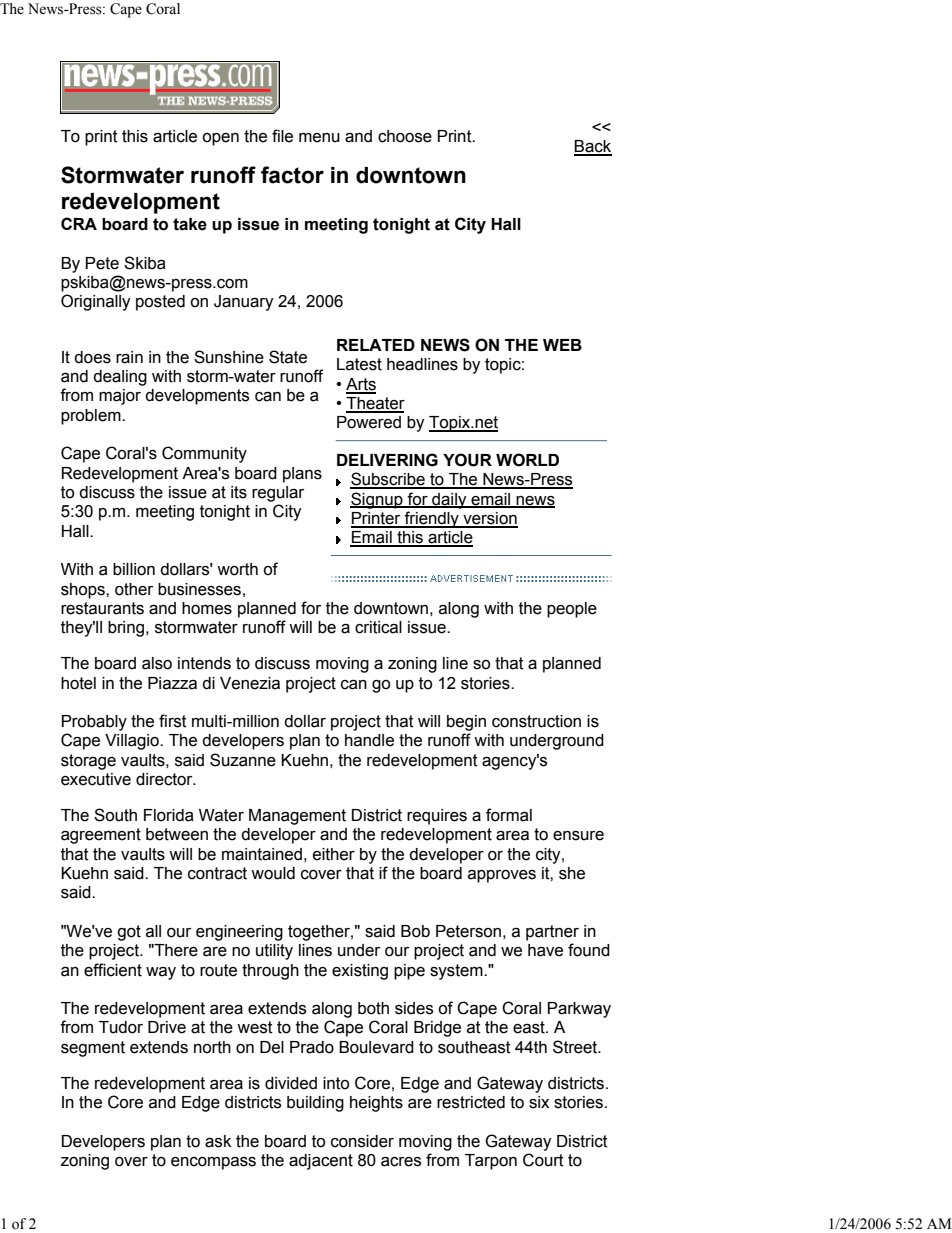 This page has height=1233, width=952. What do you see at coordinates (190, 224) in the page?
I see `take` at bounding box center [190, 224].
